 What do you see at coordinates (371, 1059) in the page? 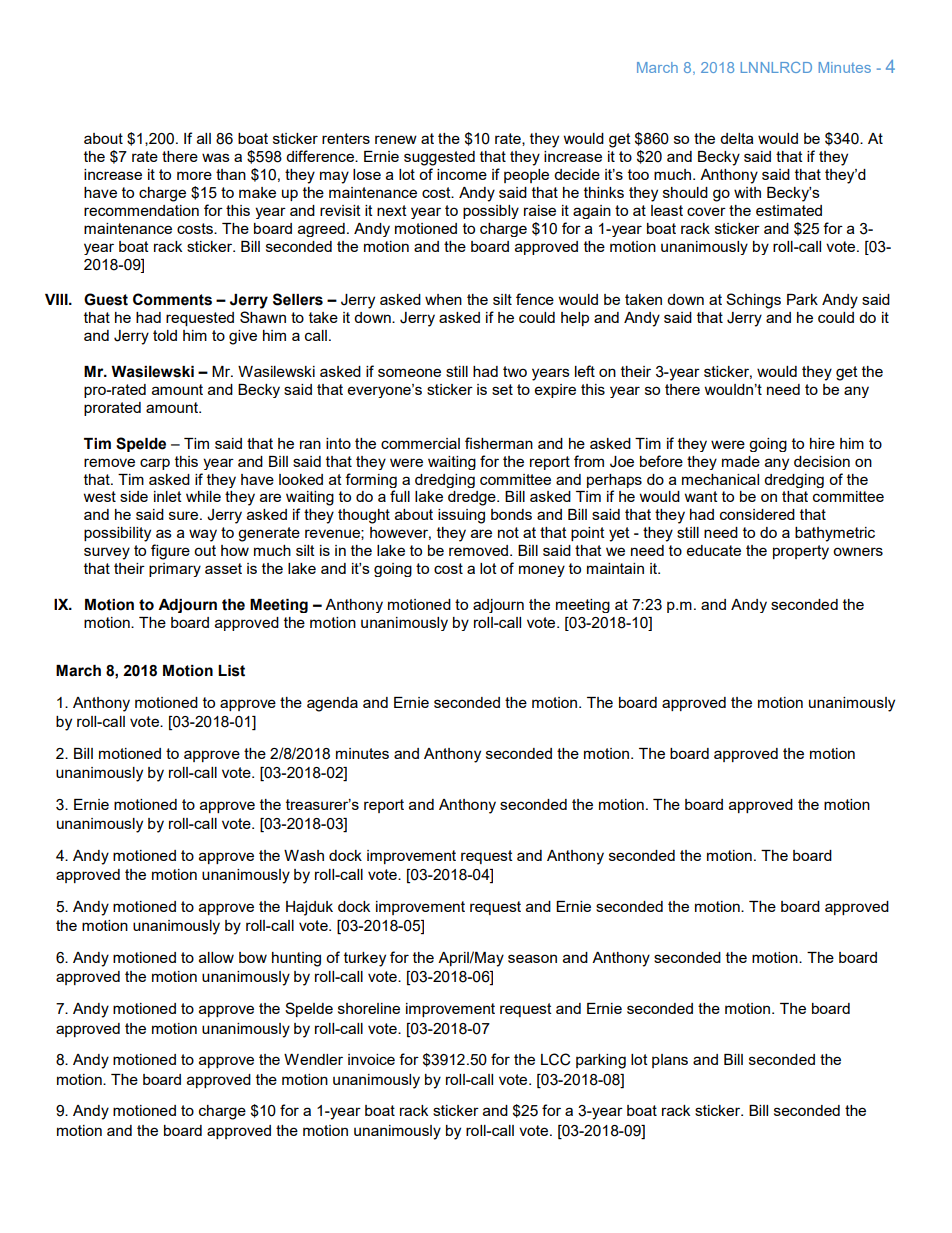
I see `invoice` at bounding box center [371, 1059].
